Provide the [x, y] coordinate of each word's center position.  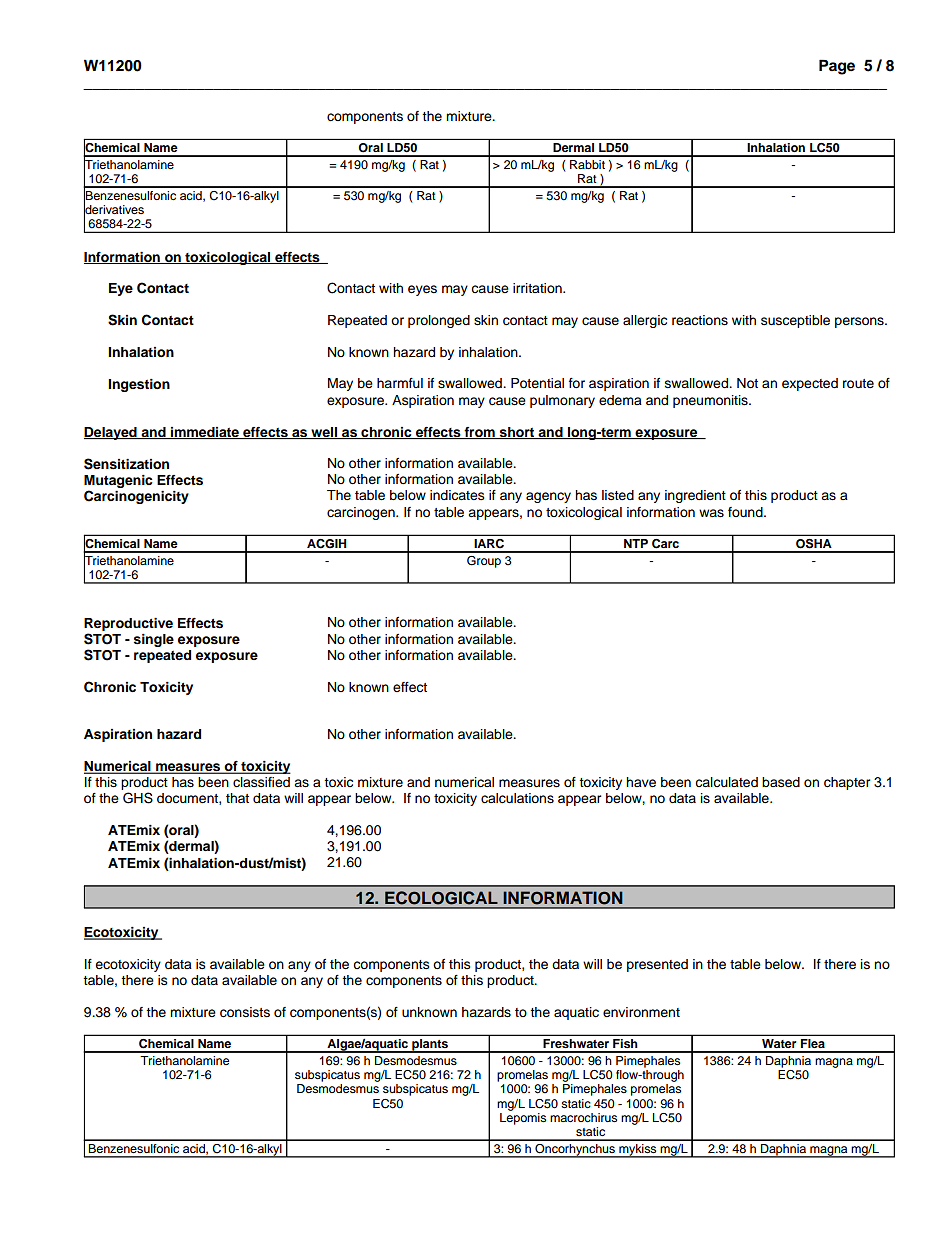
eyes [422, 290]
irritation [538, 288]
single [154, 640]
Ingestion [139, 385]
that [237, 798]
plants [430, 1046]
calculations [517, 798]
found [746, 512]
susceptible [795, 321]
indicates [457, 495]
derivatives [114, 210]
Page [837, 67]
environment [641, 1012]
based [781, 782]
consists [245, 1012]
